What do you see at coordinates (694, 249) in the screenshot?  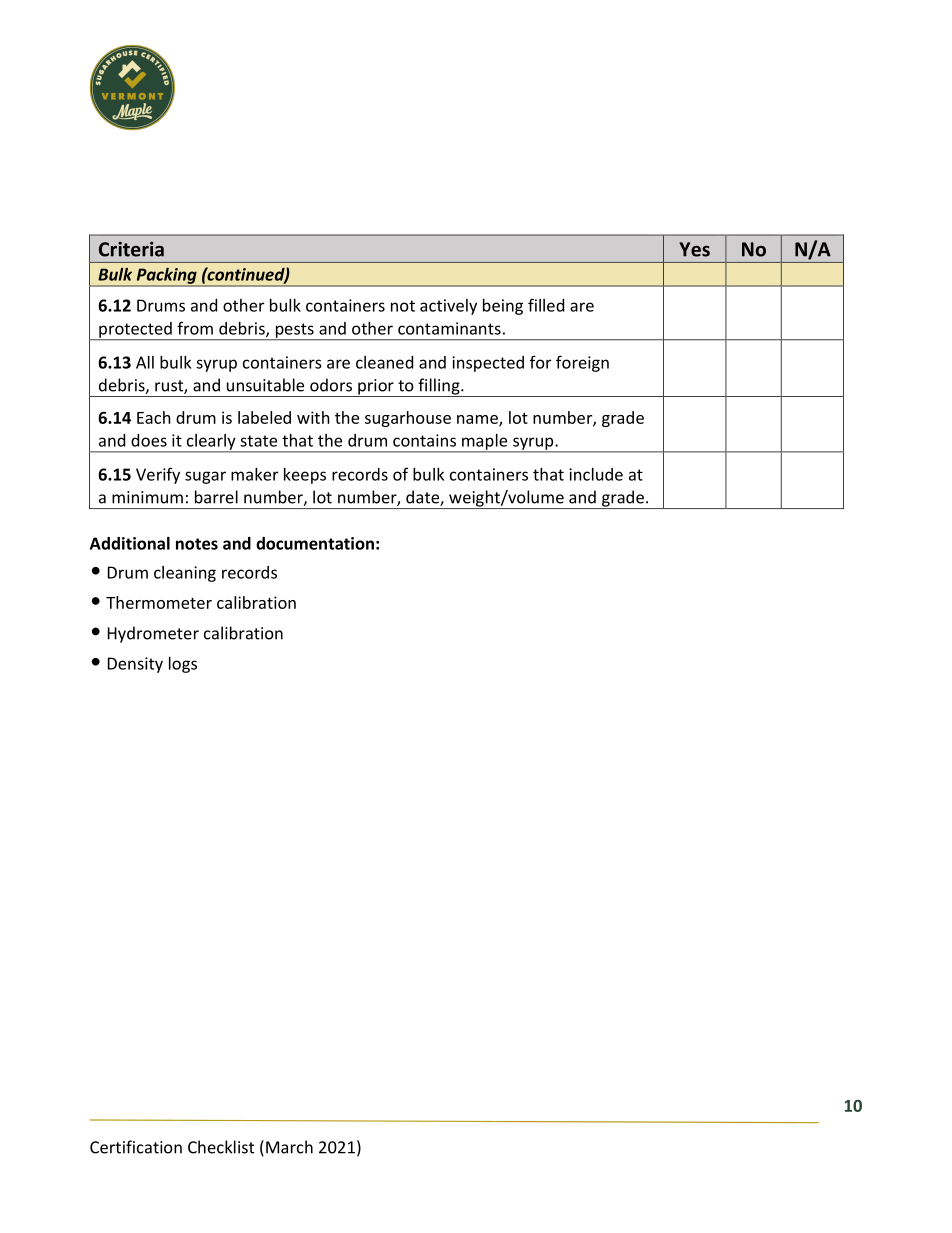 I see `Yes` at bounding box center [694, 249].
